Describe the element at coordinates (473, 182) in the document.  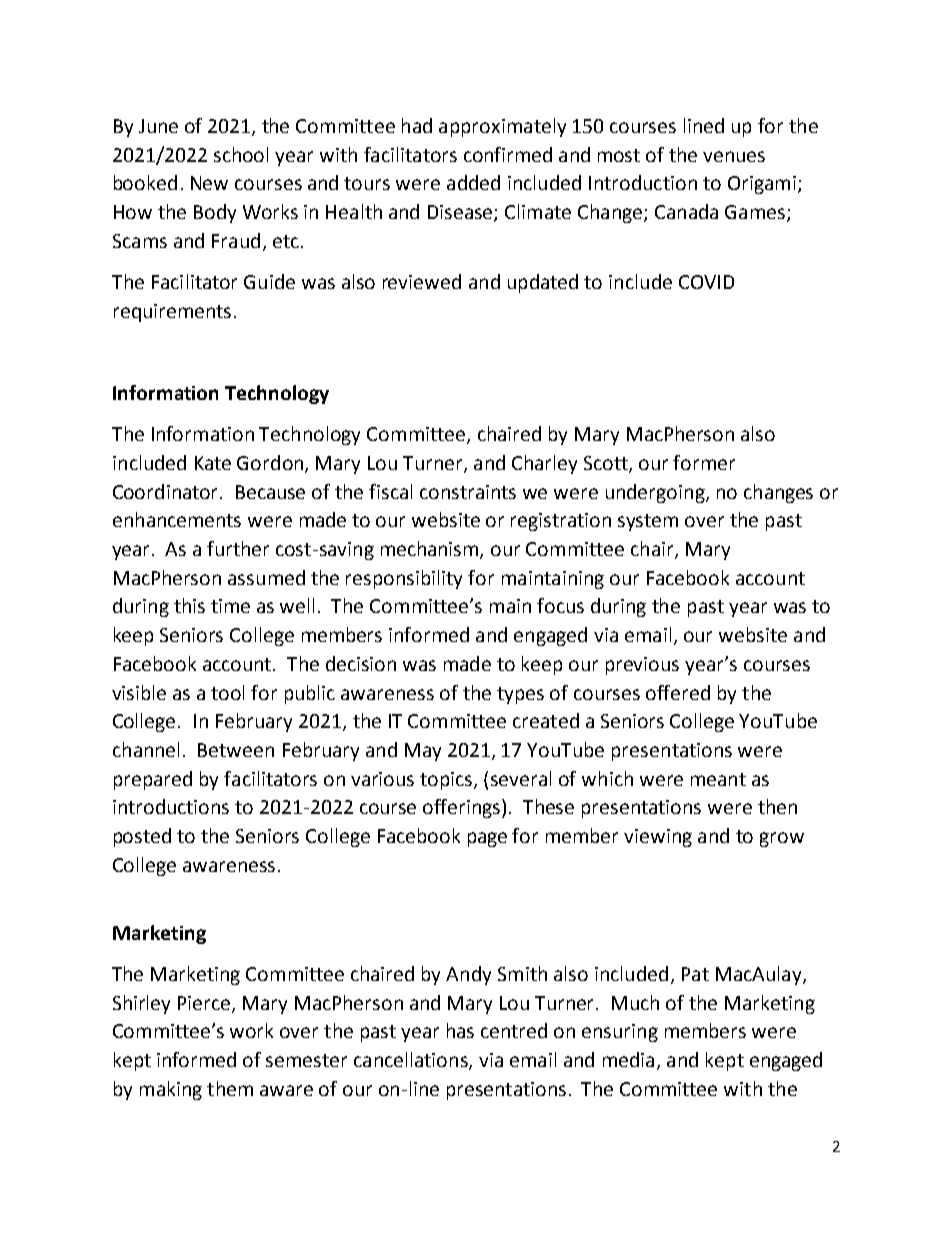
I see `added` at that location.
